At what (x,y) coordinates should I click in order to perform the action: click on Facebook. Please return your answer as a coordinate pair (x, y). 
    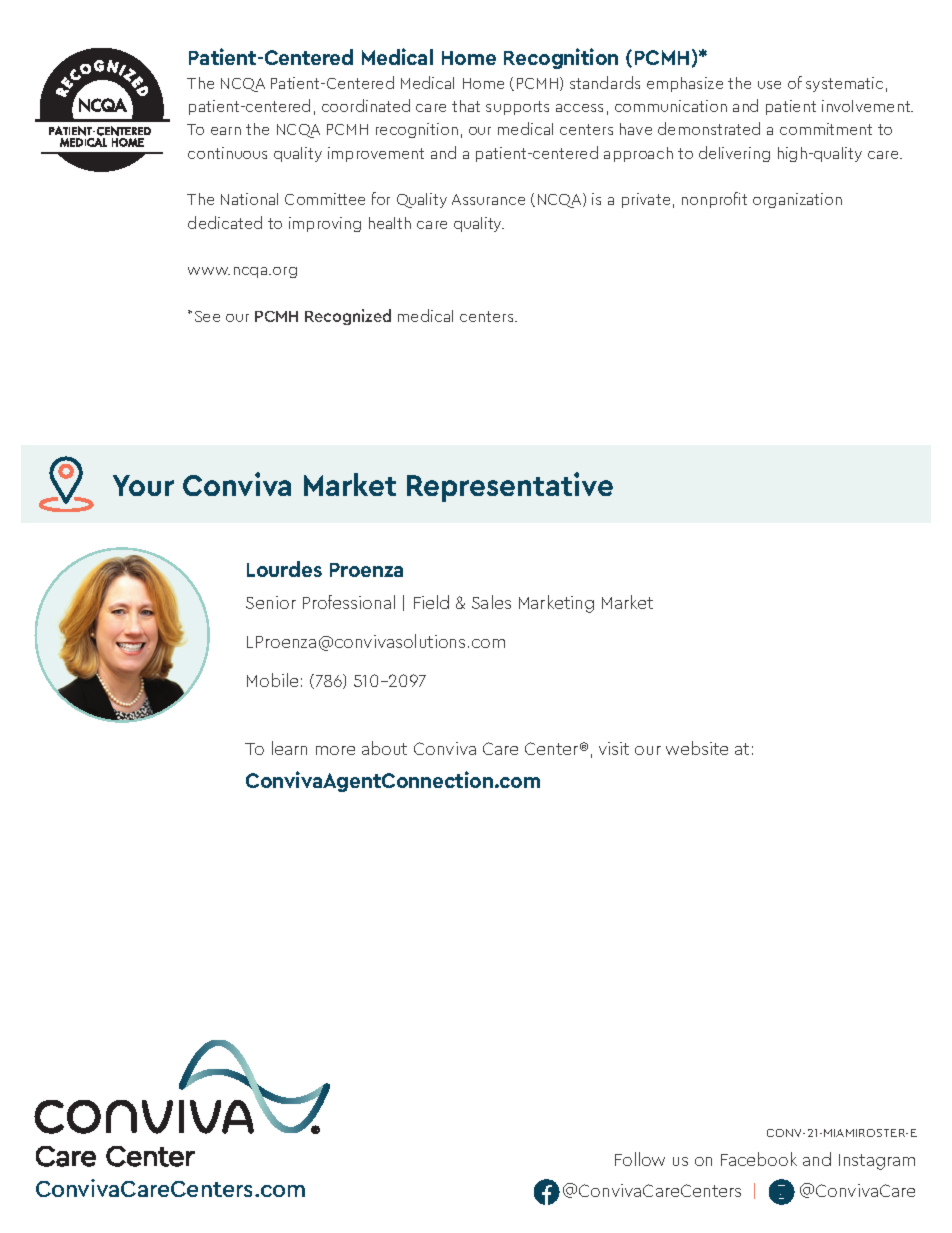
    Looking at the image, I should click on (759, 1159).
